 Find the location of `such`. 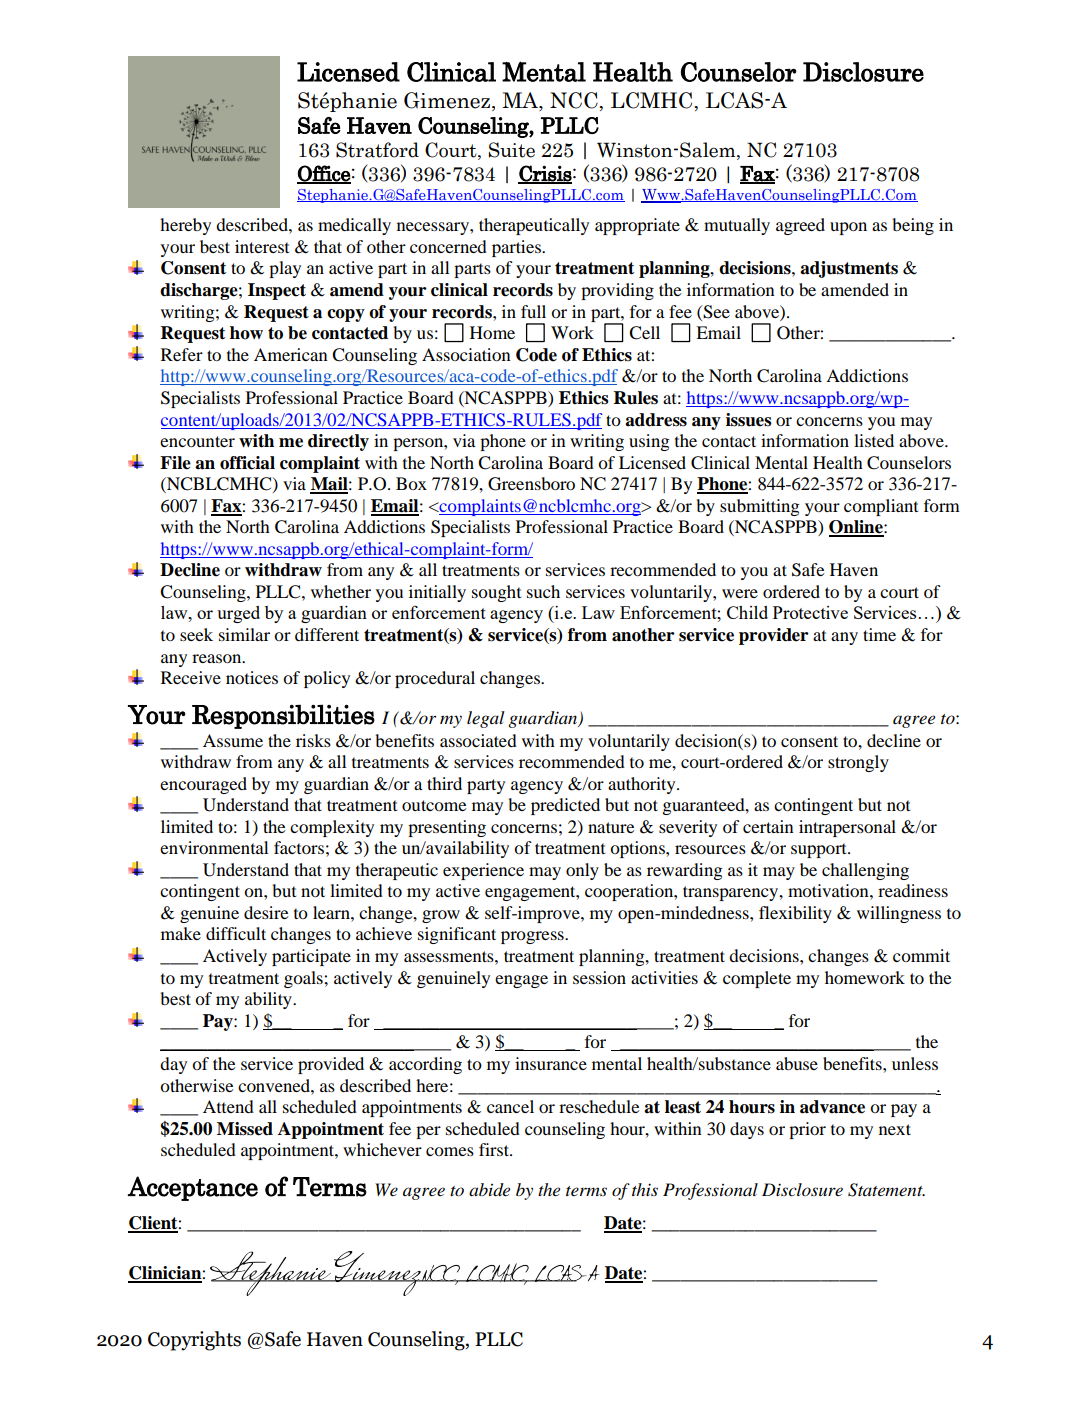

such is located at coordinates (543, 591).
